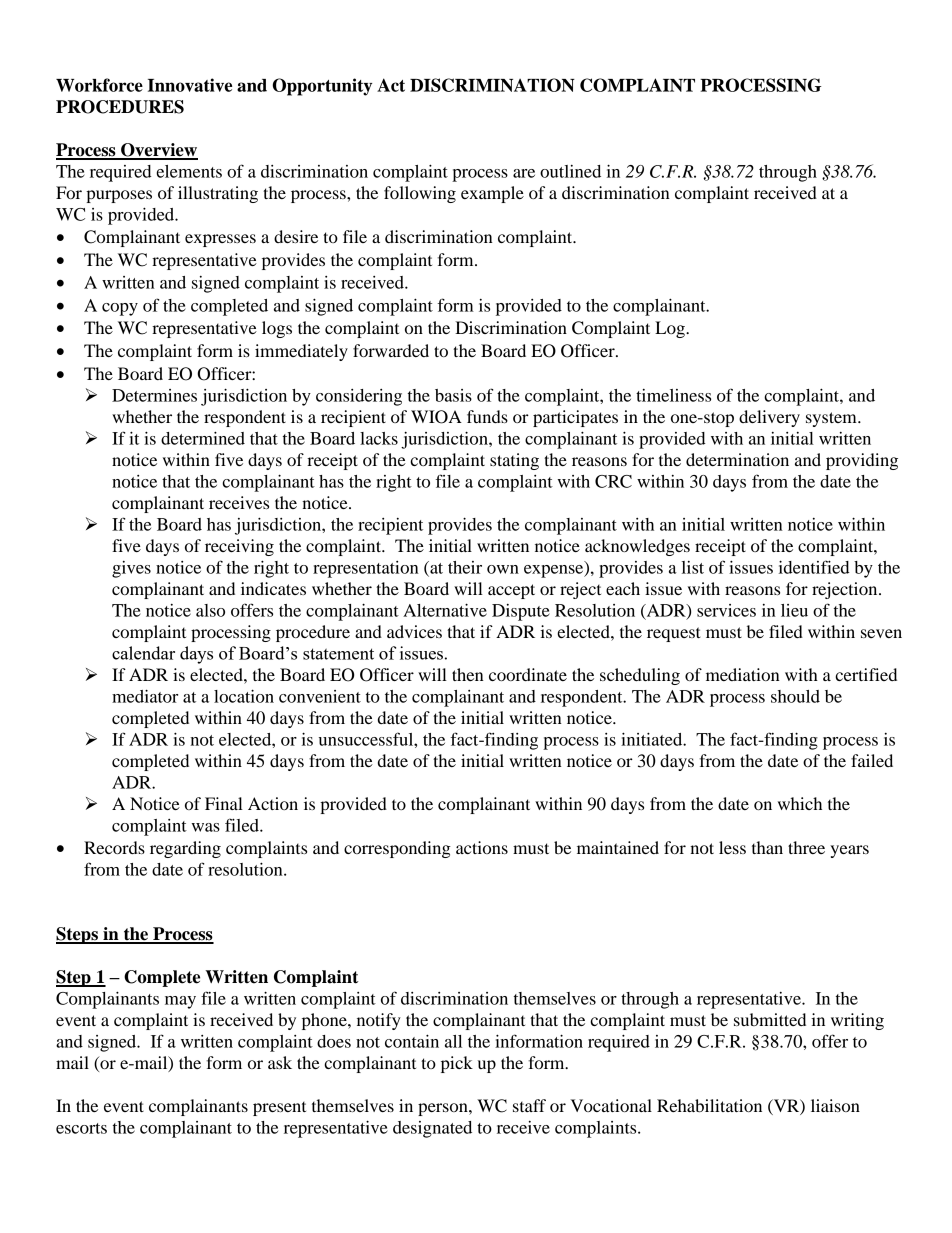 This screenshot has height=1233, width=952. I want to click on escorts, so click(81, 1128).
